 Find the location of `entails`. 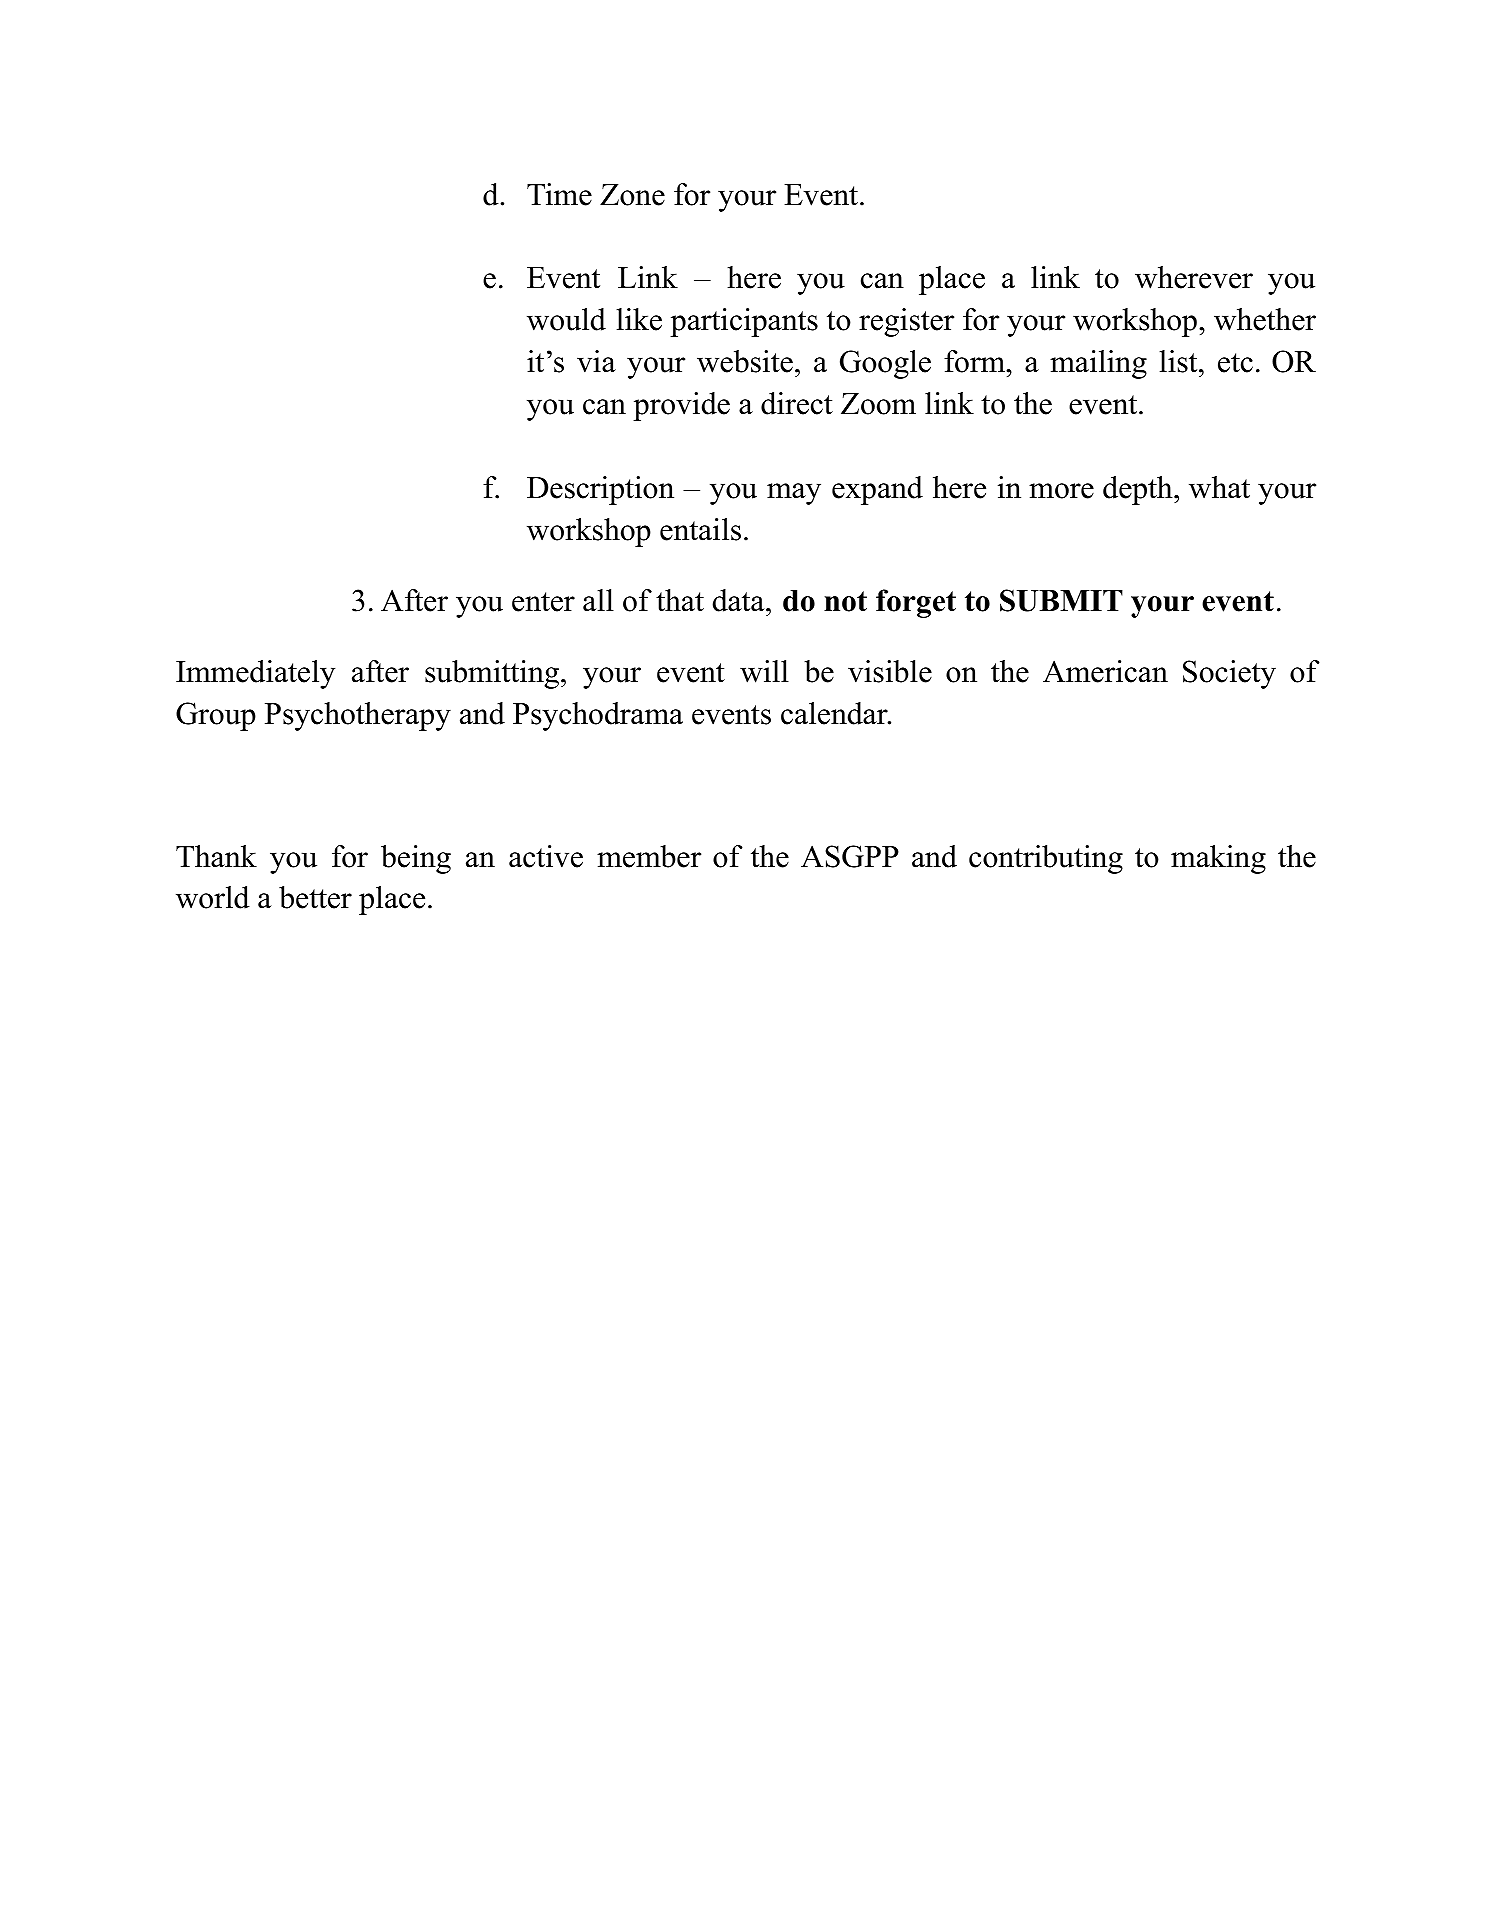

entails is located at coordinates (700, 529).
